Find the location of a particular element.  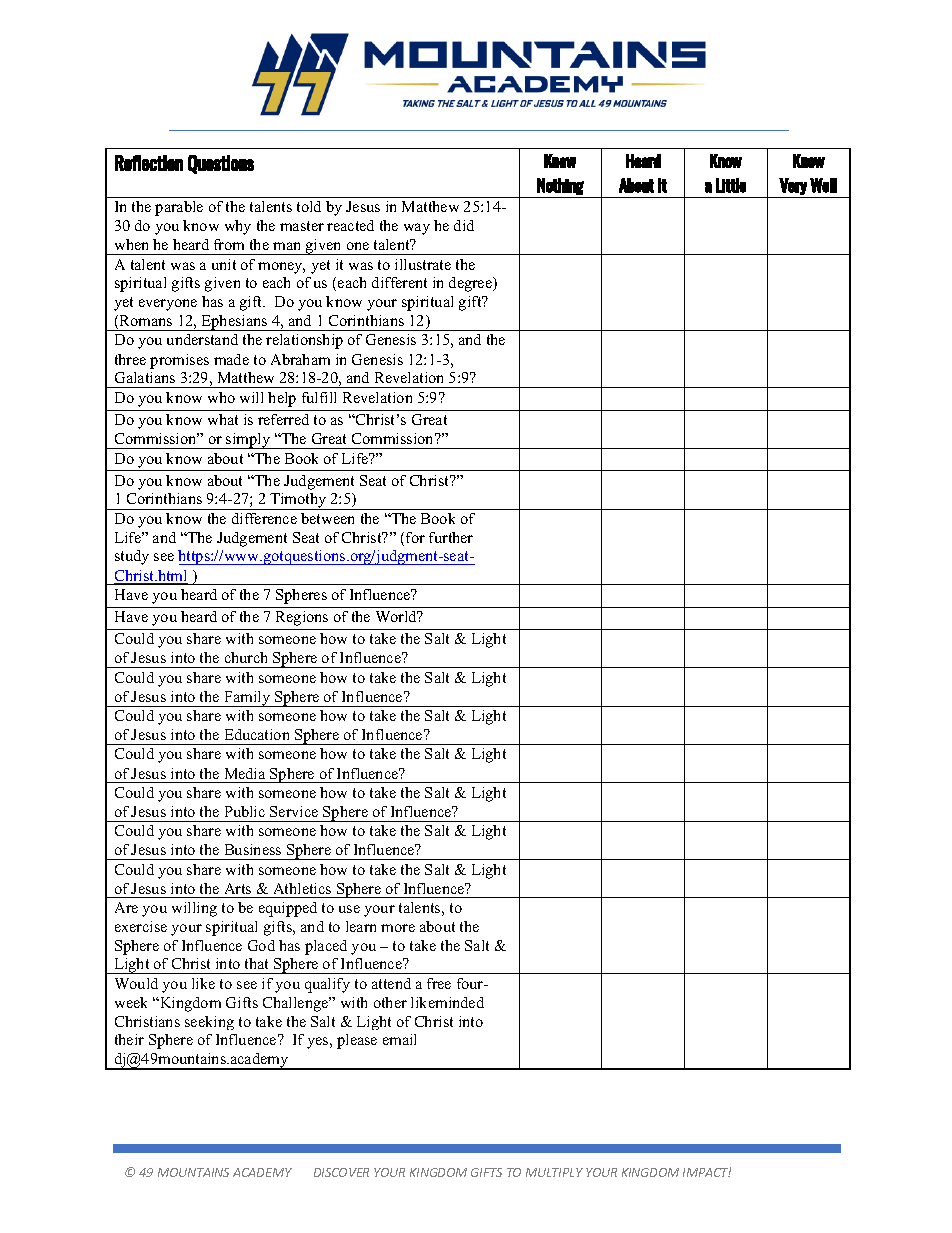

more is located at coordinates (398, 928).
